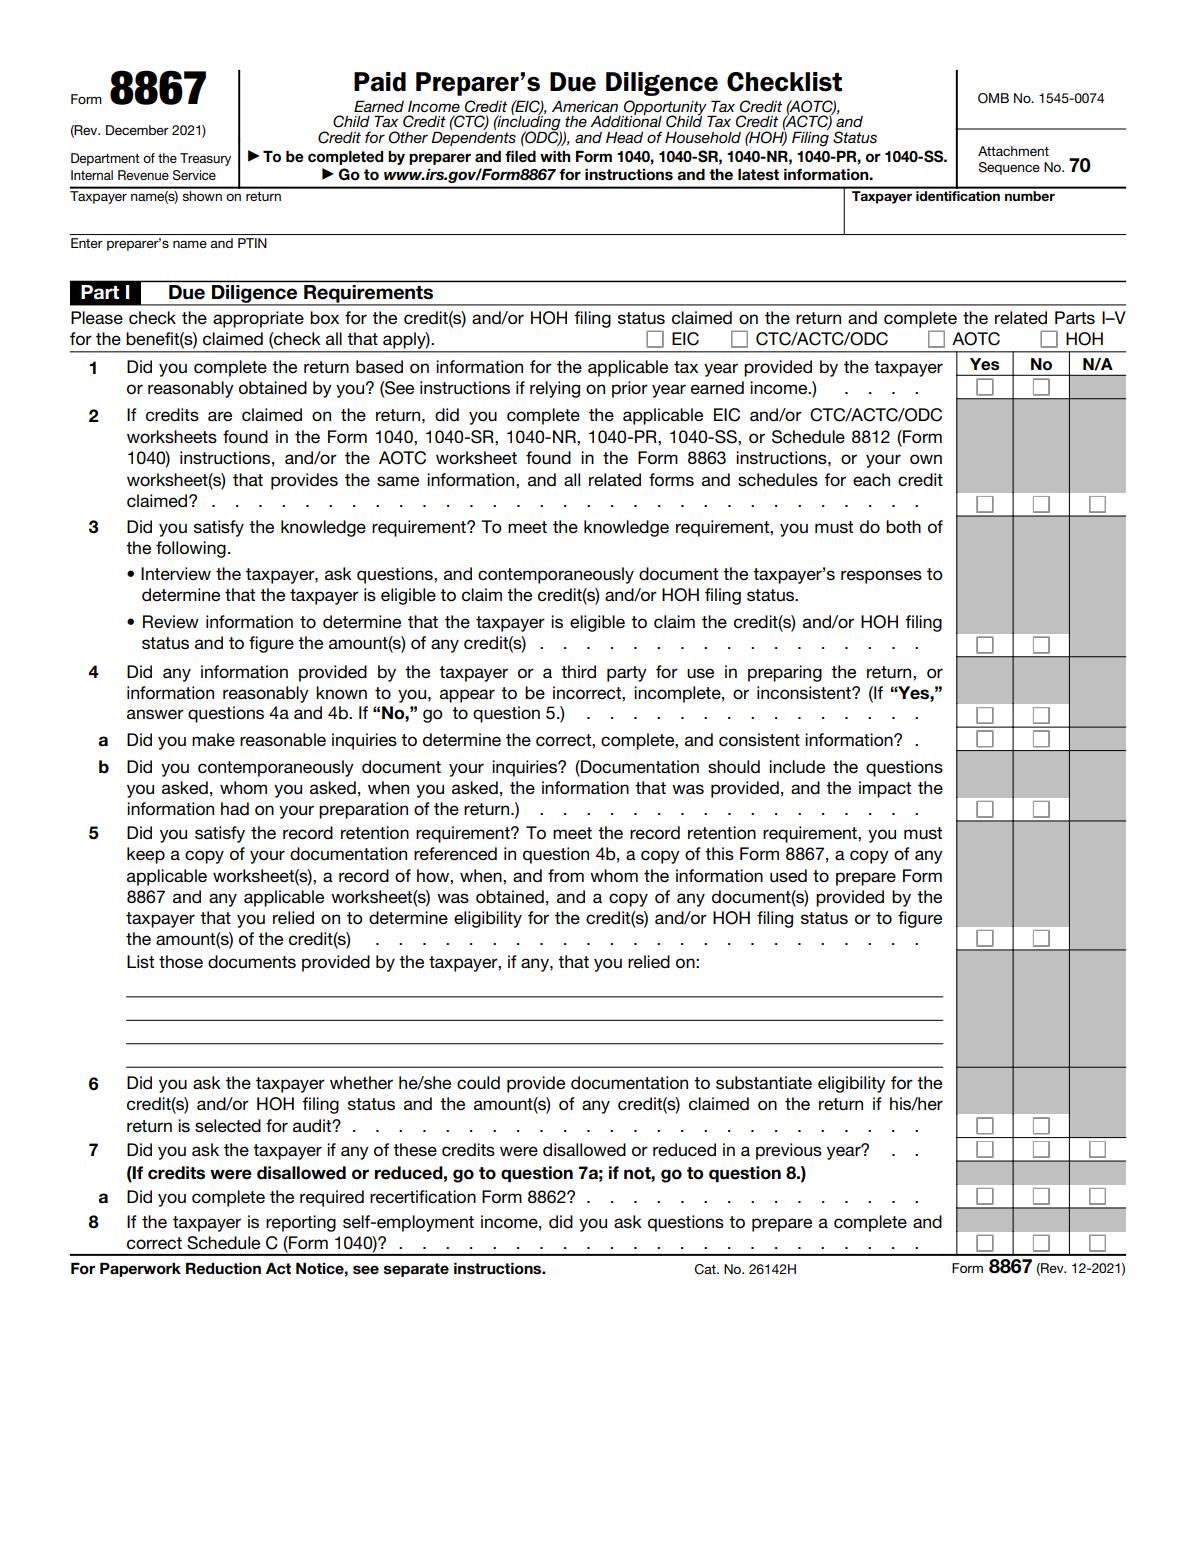 The height and width of the page is (1548, 1196). Describe the element at coordinates (555, 389) in the page. I see `relying` at that location.
